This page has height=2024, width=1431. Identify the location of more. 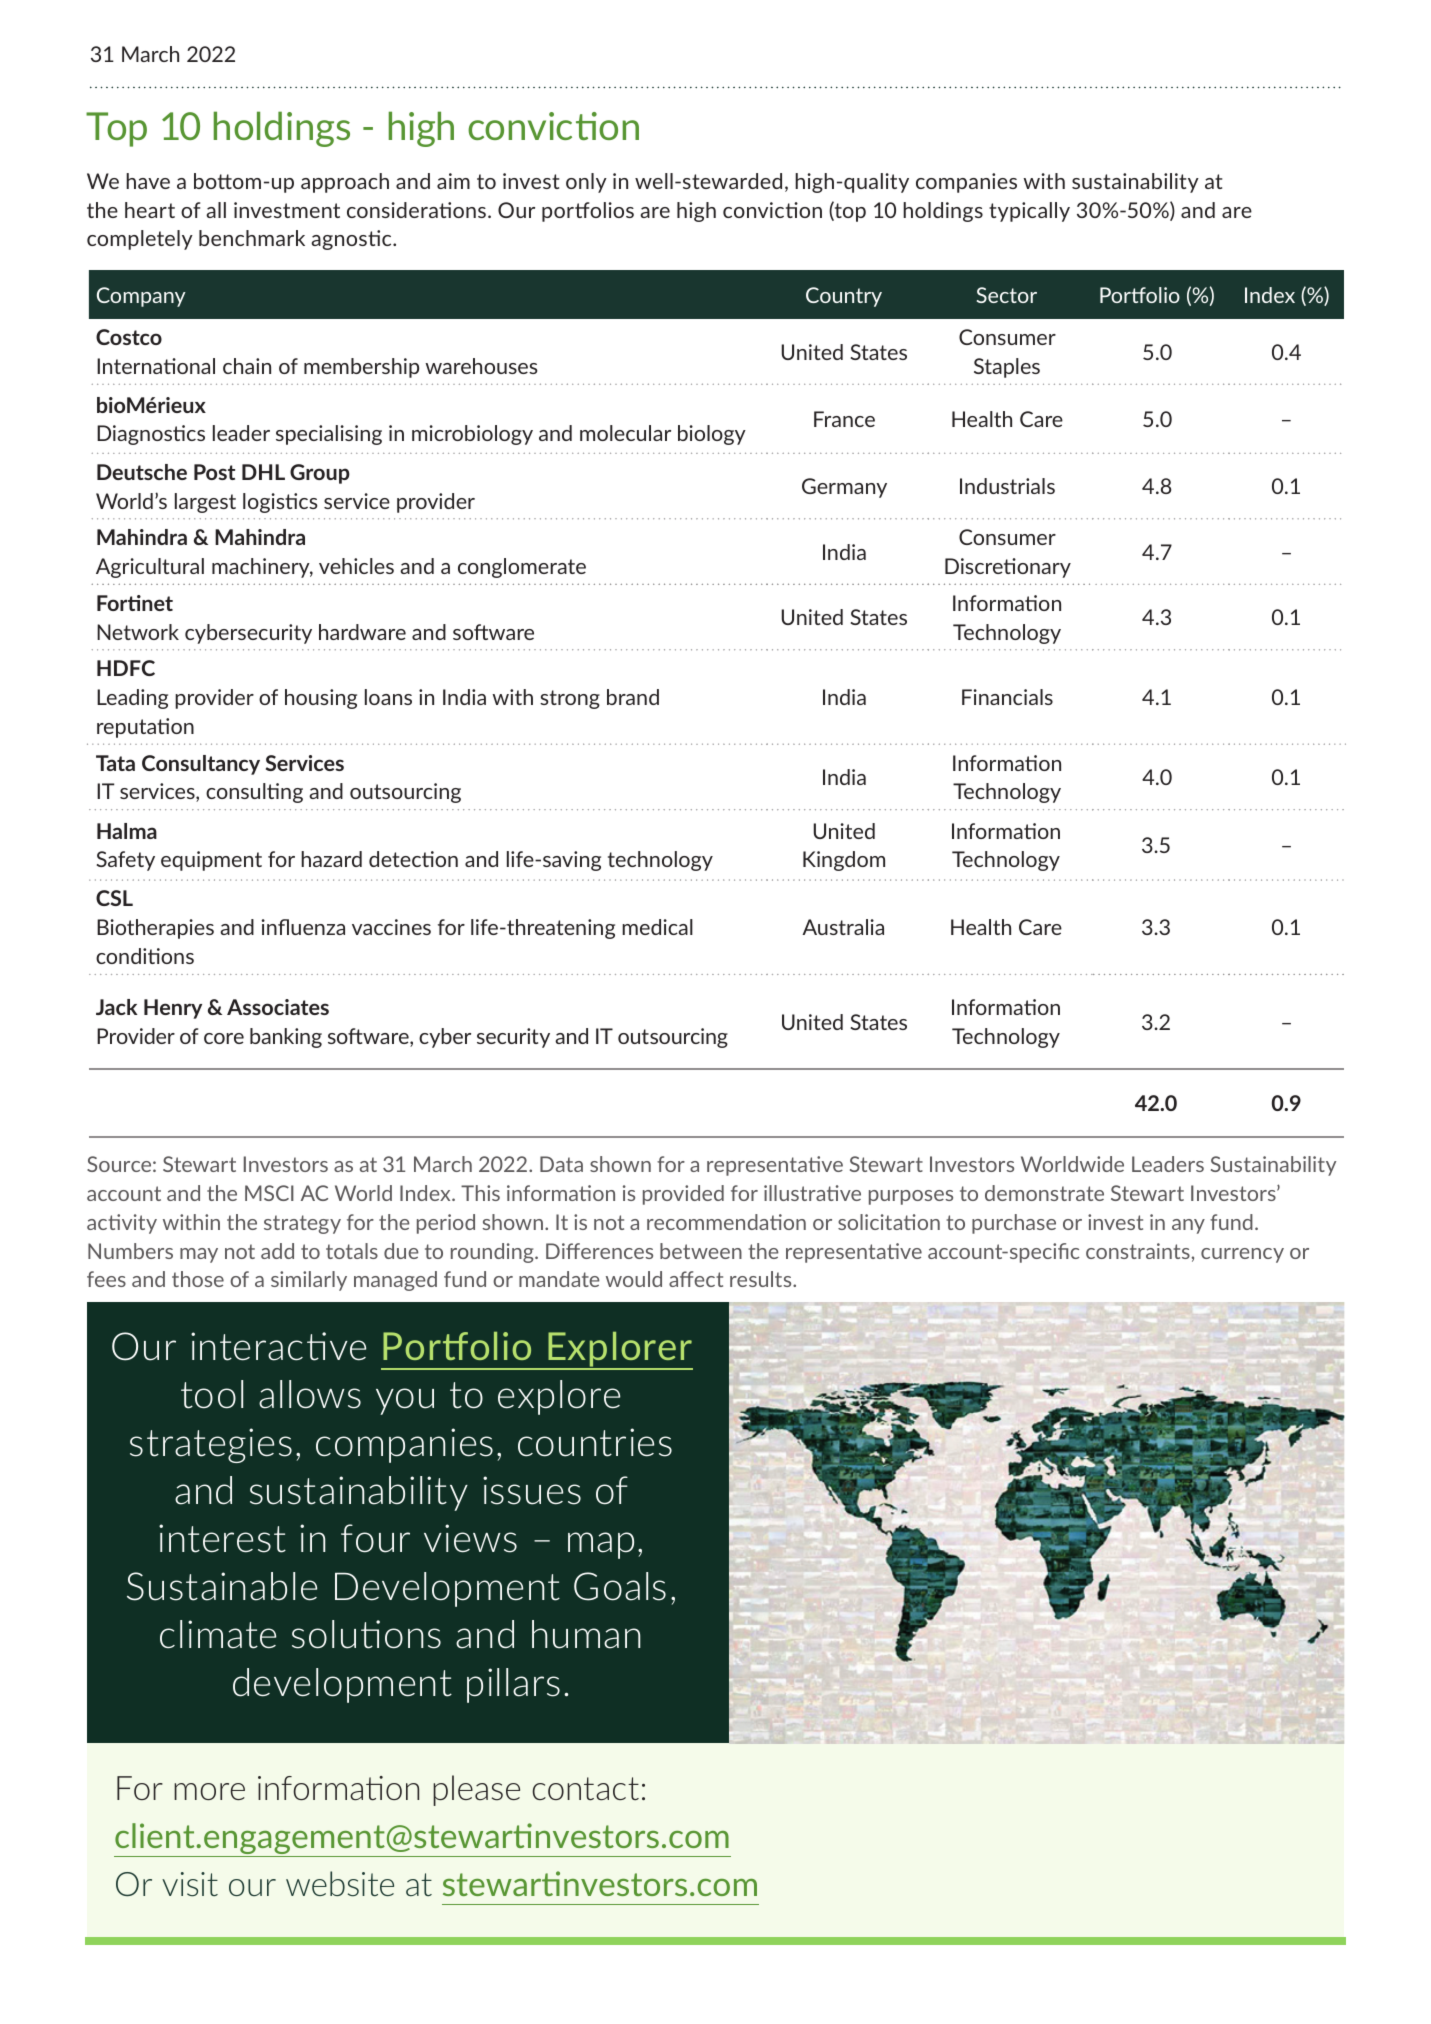
(209, 1791).
